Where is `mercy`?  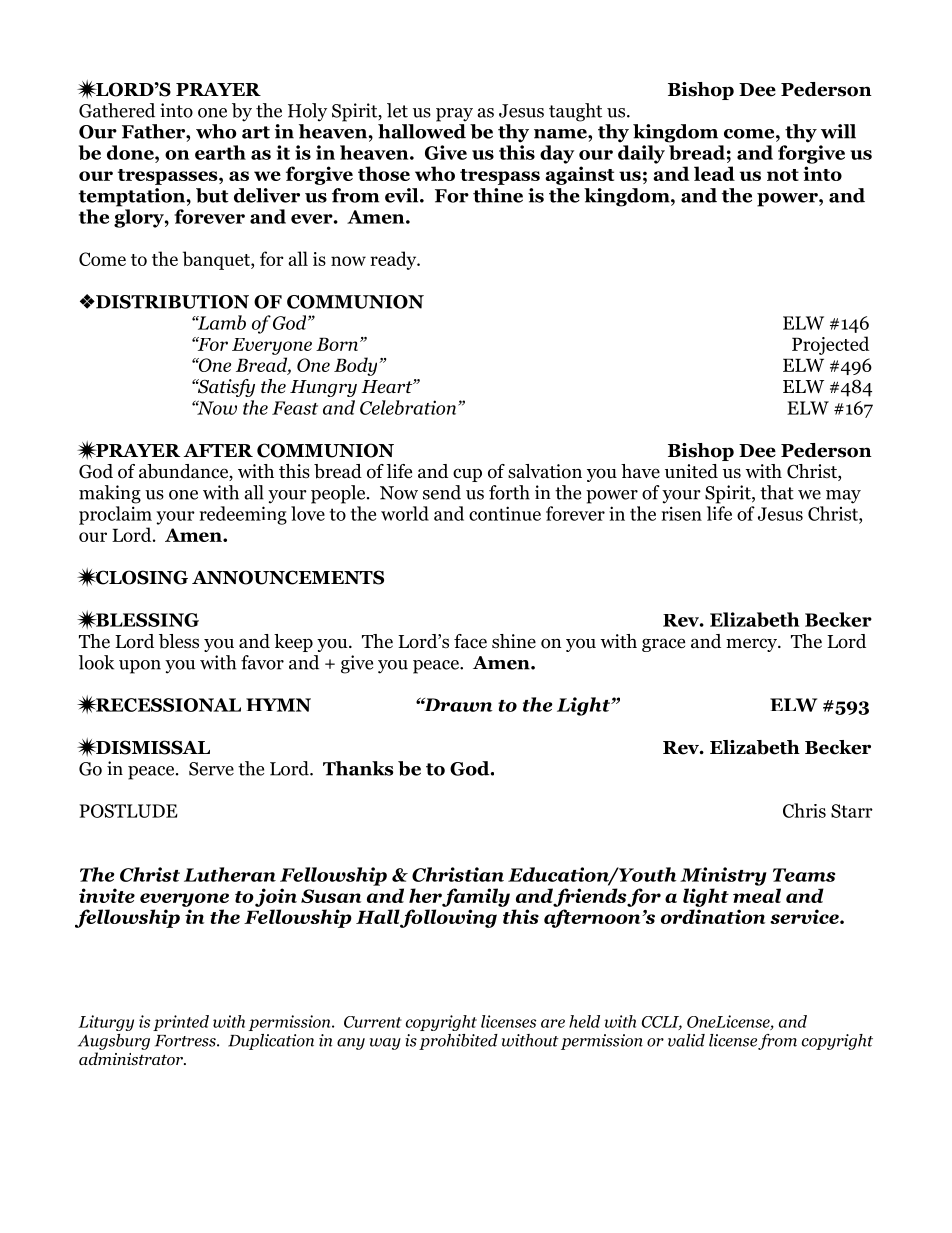 mercy is located at coordinates (752, 645).
